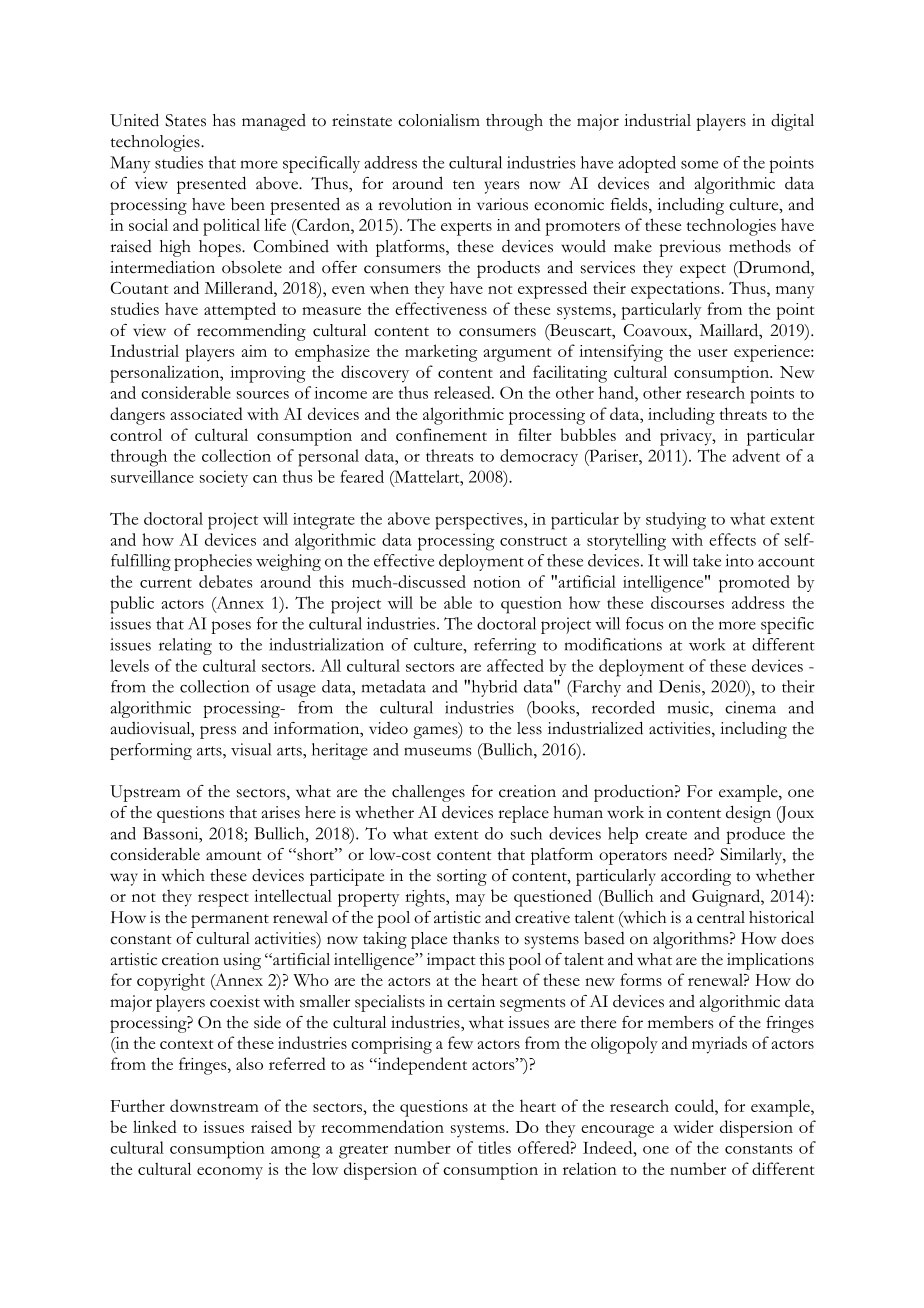 This document has height=1308, width=924. What do you see at coordinates (214, 1105) in the document?
I see `downstream` at bounding box center [214, 1105].
